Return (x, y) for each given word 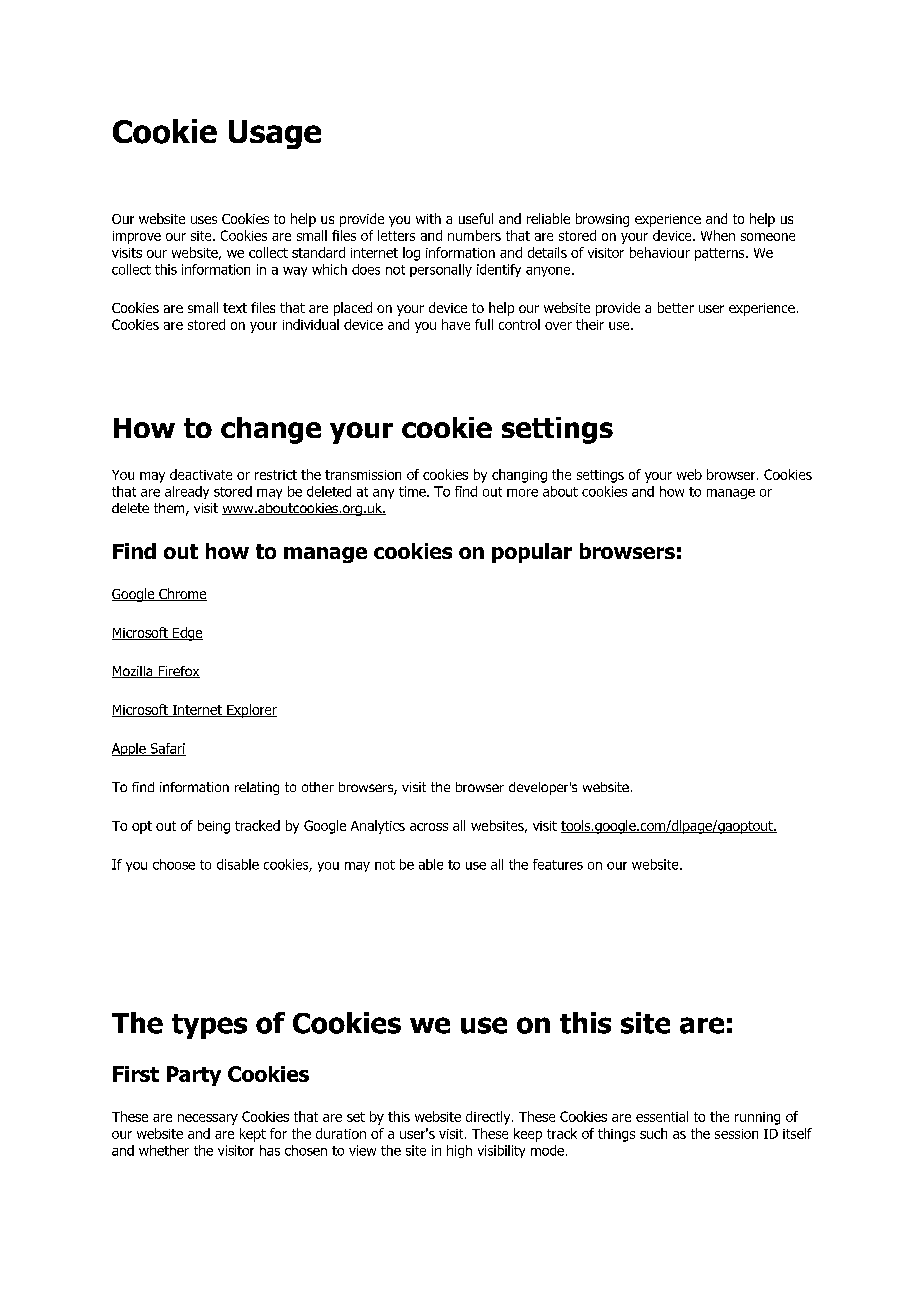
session (736, 1134)
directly (489, 1118)
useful (476, 218)
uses (204, 220)
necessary (208, 1119)
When (718, 235)
